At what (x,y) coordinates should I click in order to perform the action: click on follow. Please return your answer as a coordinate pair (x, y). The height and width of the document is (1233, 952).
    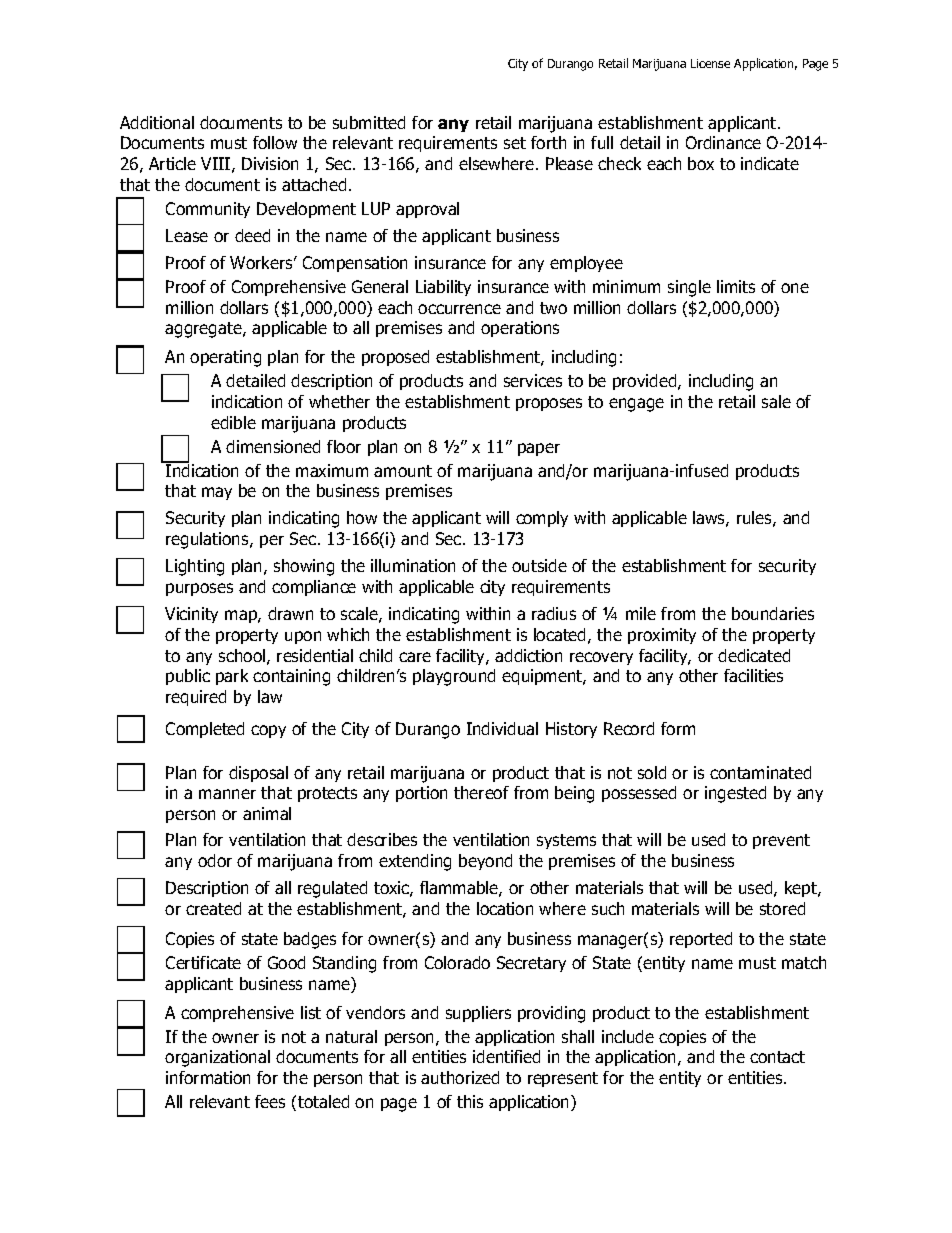
    Looking at the image, I should click on (275, 142).
